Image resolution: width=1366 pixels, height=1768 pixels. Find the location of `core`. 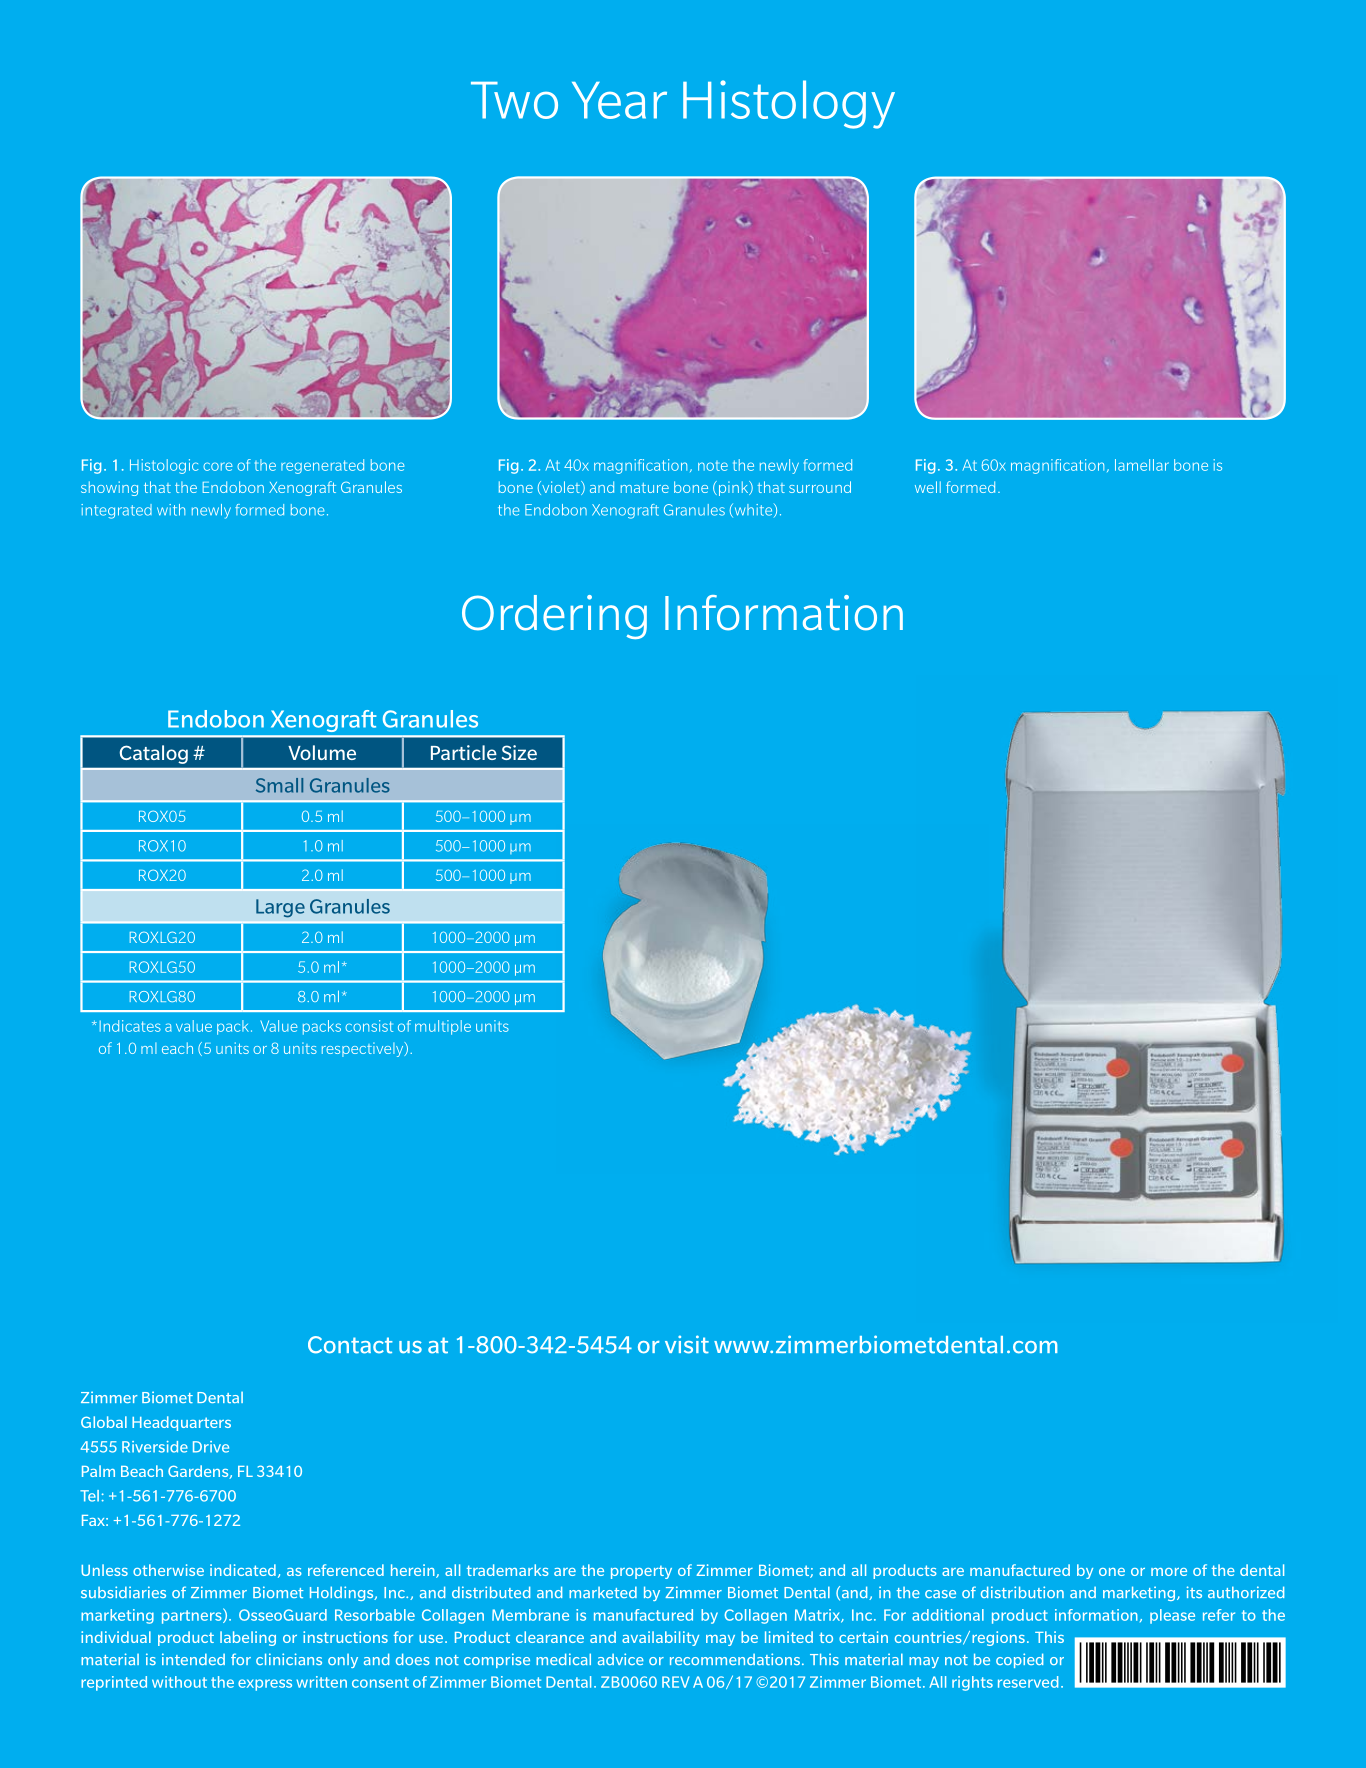

core is located at coordinates (217, 466).
